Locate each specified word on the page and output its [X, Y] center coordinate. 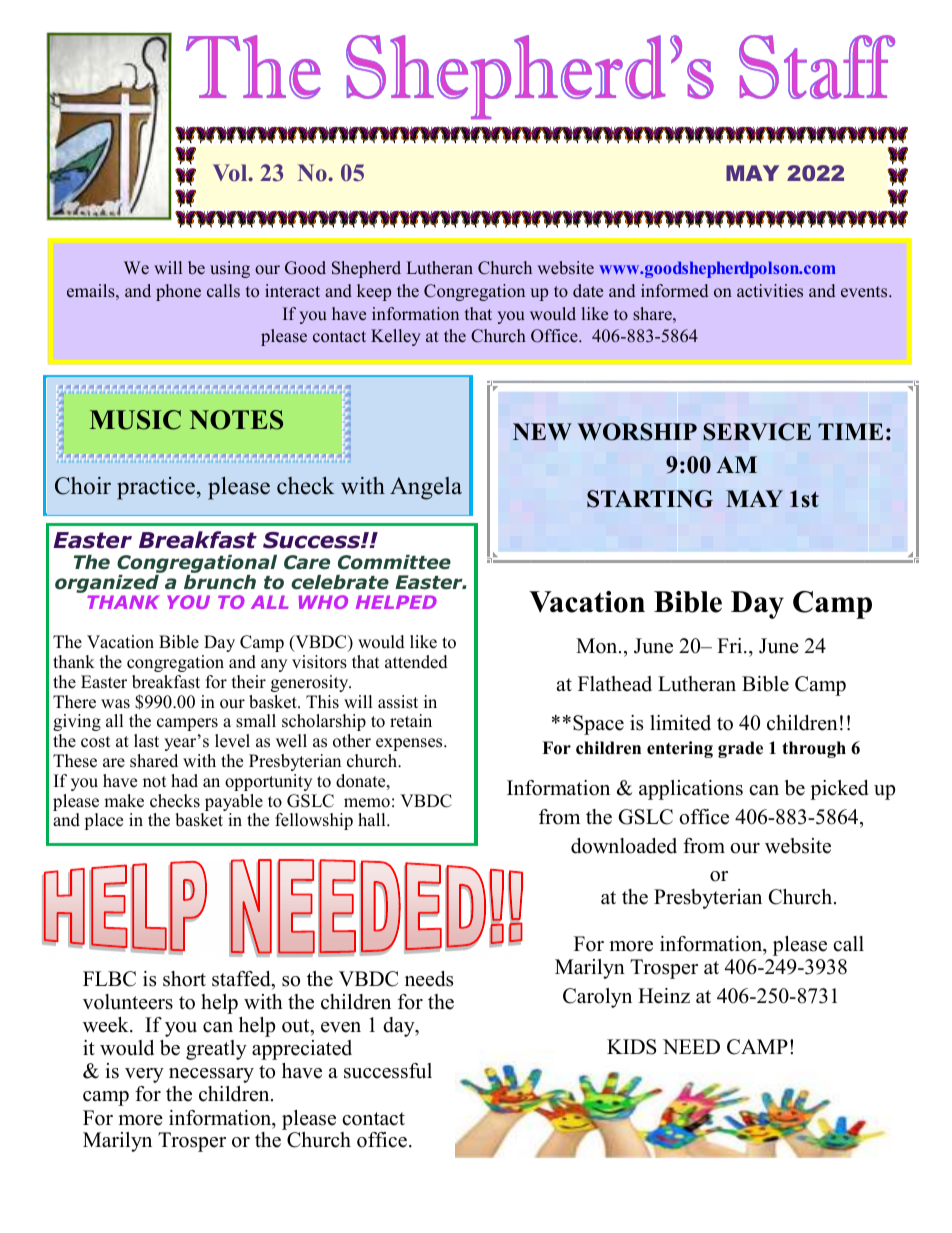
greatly [216, 1050]
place [103, 821]
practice [156, 488]
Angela [426, 488]
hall [373, 819]
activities [770, 291]
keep [374, 292]
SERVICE [757, 432]
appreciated [302, 1050]
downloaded [624, 846]
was [115, 704]
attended [416, 662]
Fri [731, 645]
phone [178, 292]
